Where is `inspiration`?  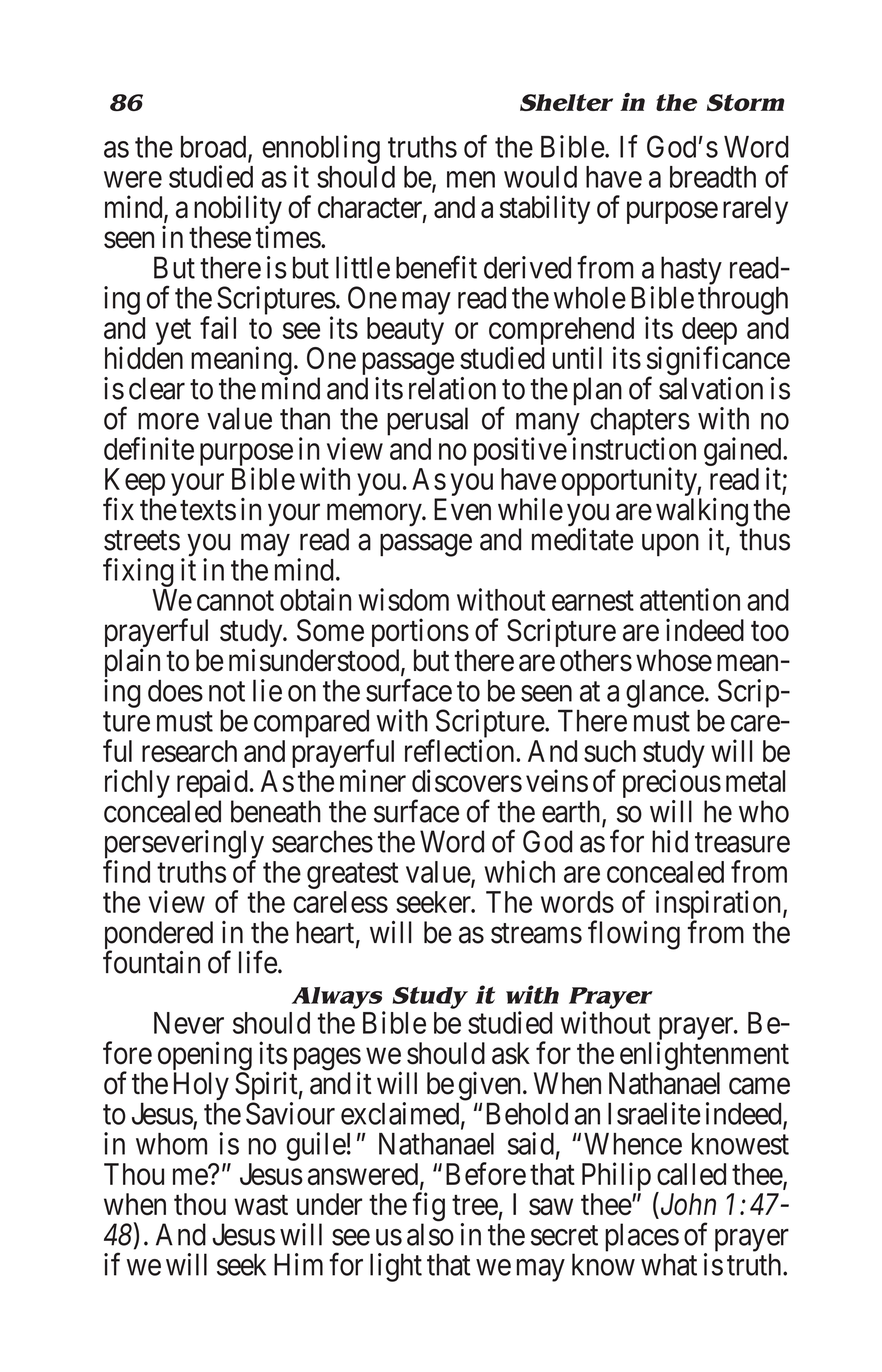
inspiration is located at coordinates (720, 906).
